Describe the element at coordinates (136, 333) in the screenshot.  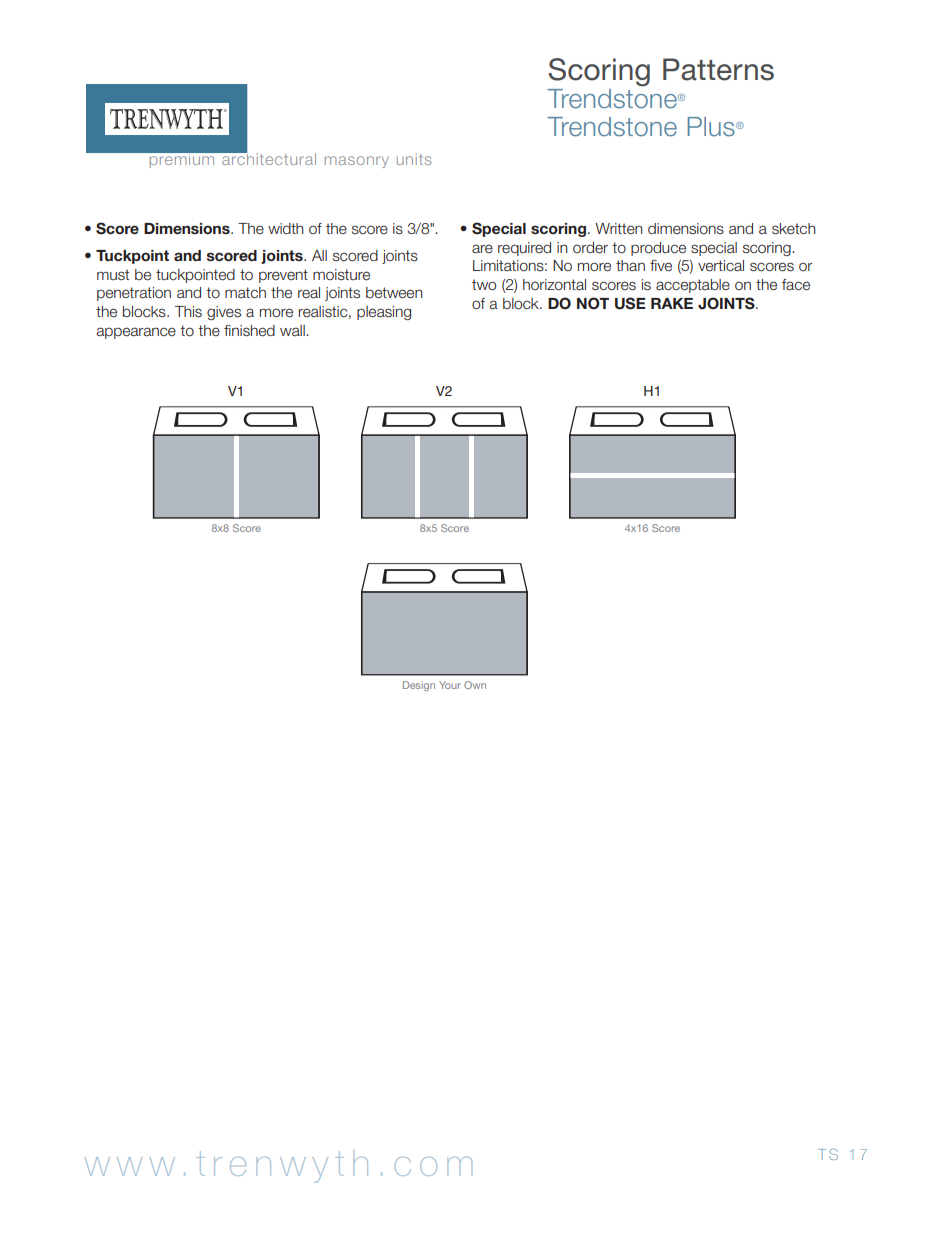
I see `appearance` at that location.
